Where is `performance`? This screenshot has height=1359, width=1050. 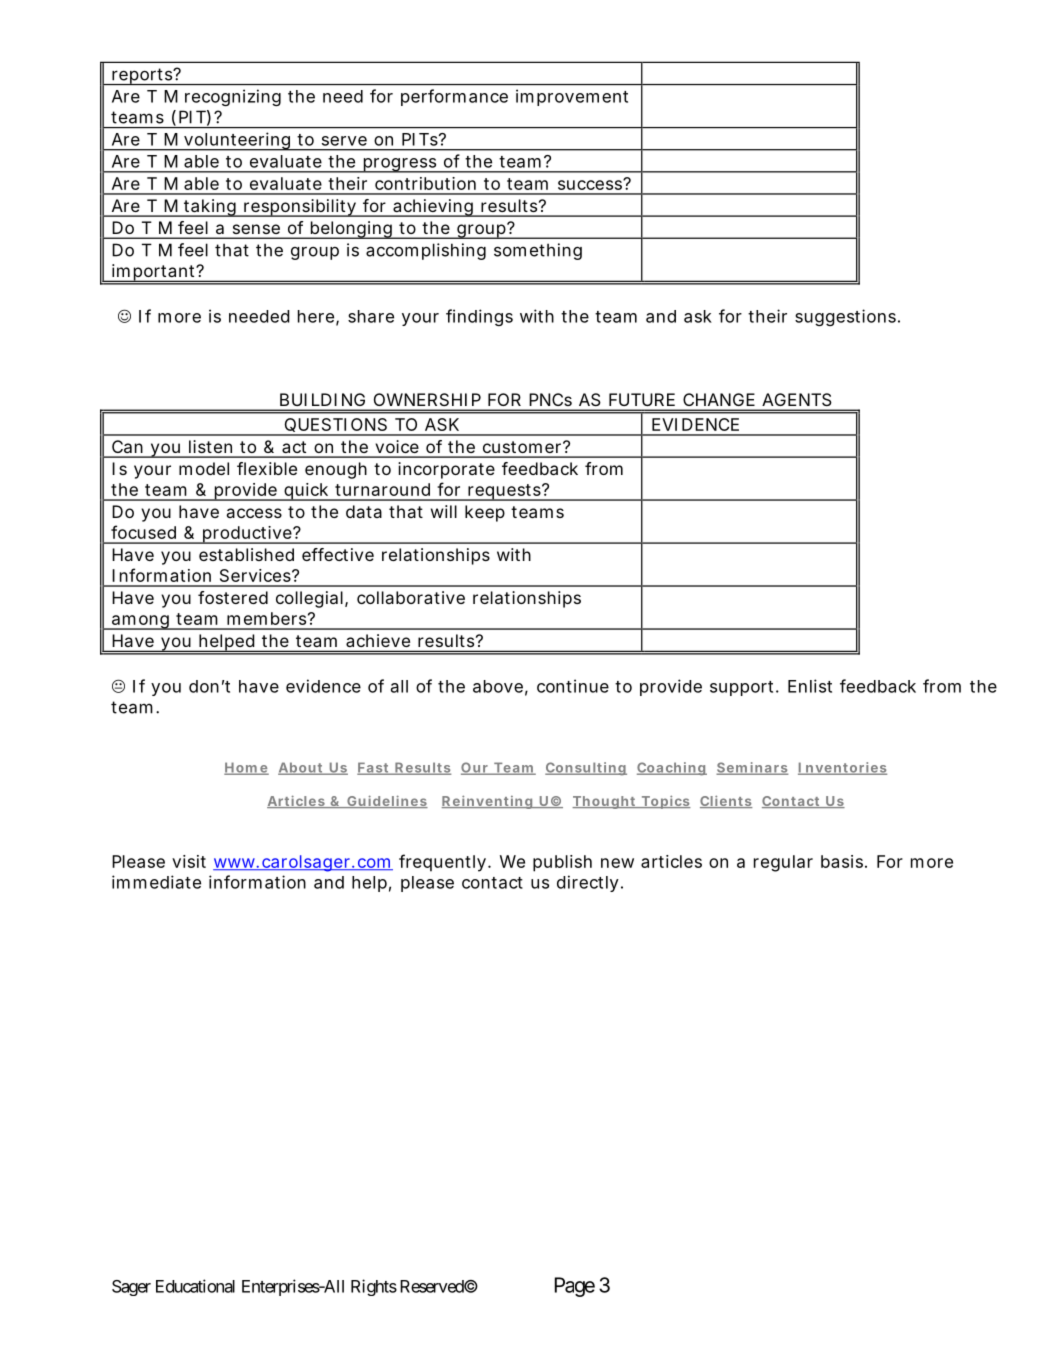 performance is located at coordinates (454, 97).
